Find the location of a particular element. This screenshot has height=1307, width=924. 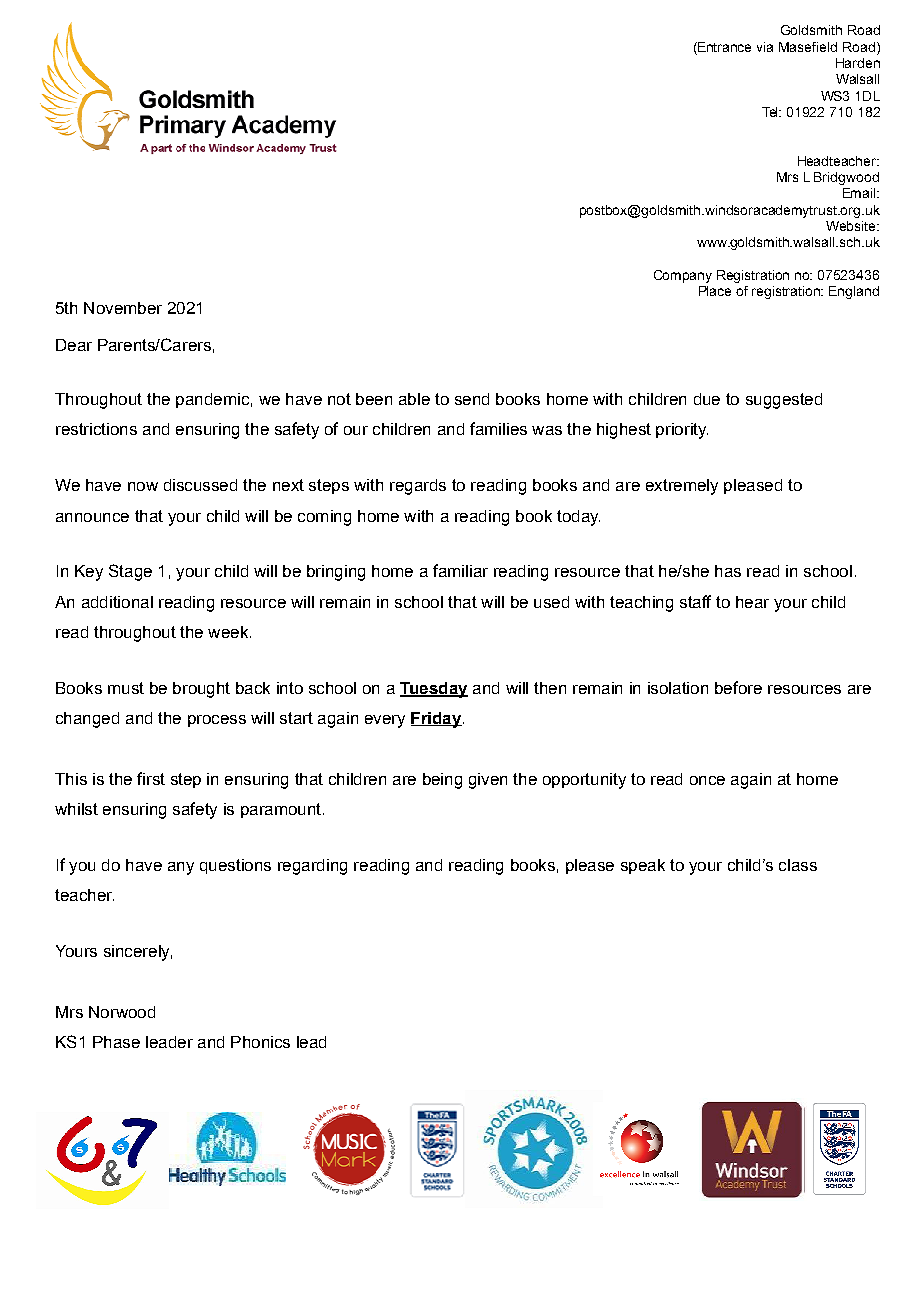

Phonics is located at coordinates (260, 1042).
